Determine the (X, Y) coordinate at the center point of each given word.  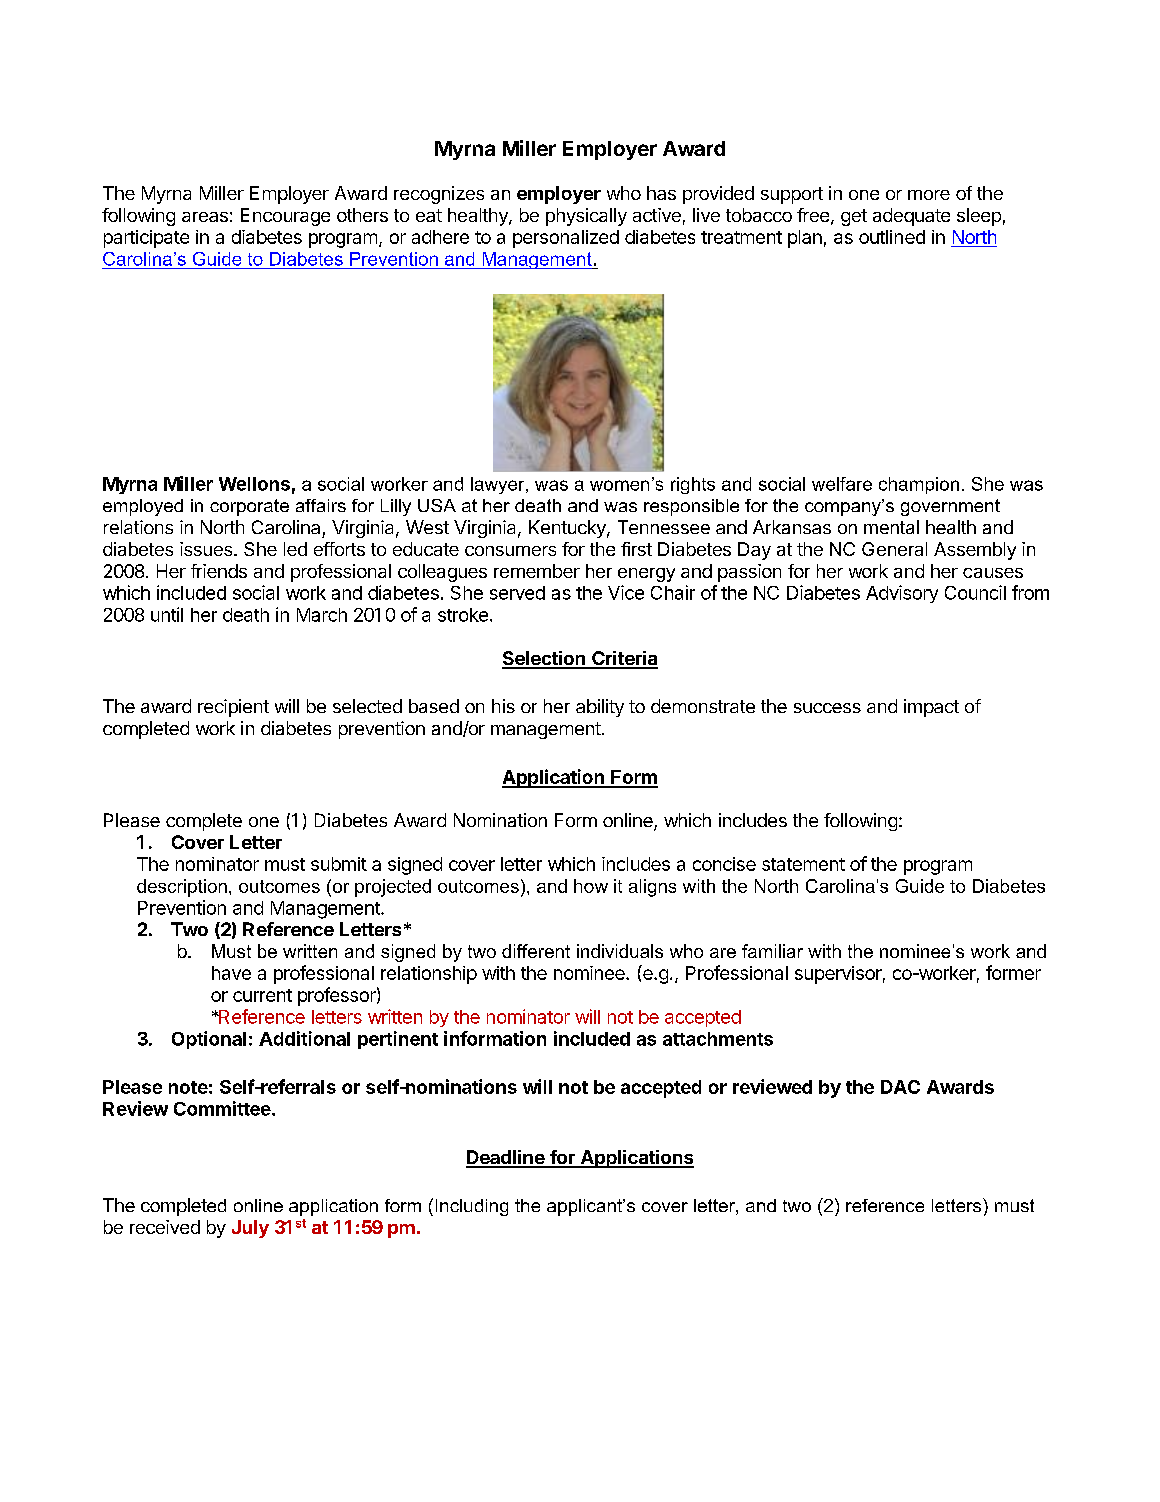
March (322, 615)
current (262, 995)
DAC (900, 1087)
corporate (249, 507)
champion (919, 485)
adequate (911, 217)
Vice (626, 592)
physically (586, 217)
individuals (620, 951)
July (250, 1229)
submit (339, 864)
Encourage (285, 217)
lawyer (499, 485)
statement (803, 864)
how (591, 886)
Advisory (902, 594)
